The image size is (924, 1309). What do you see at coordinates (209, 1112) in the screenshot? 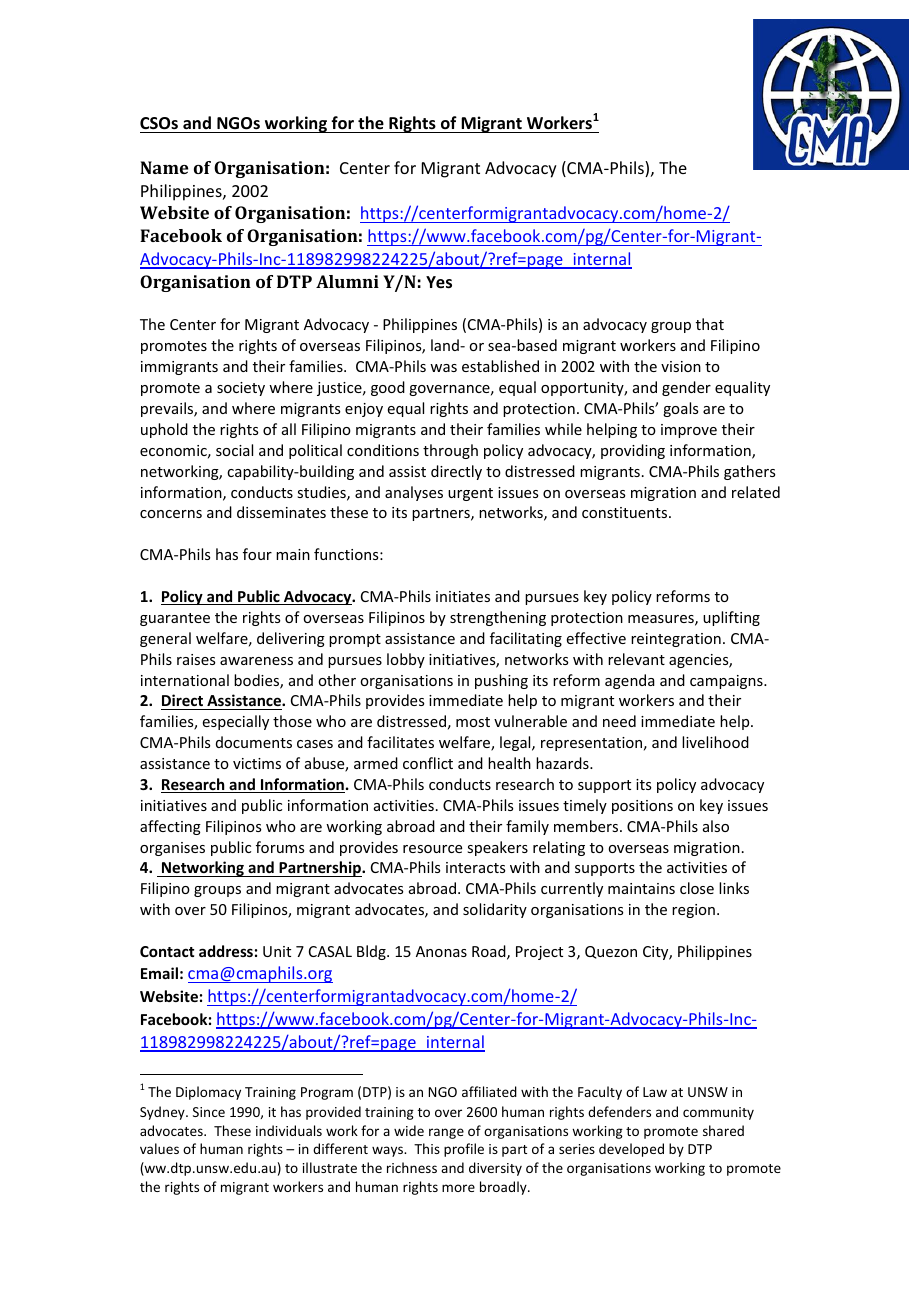
I see `Since` at bounding box center [209, 1112].
